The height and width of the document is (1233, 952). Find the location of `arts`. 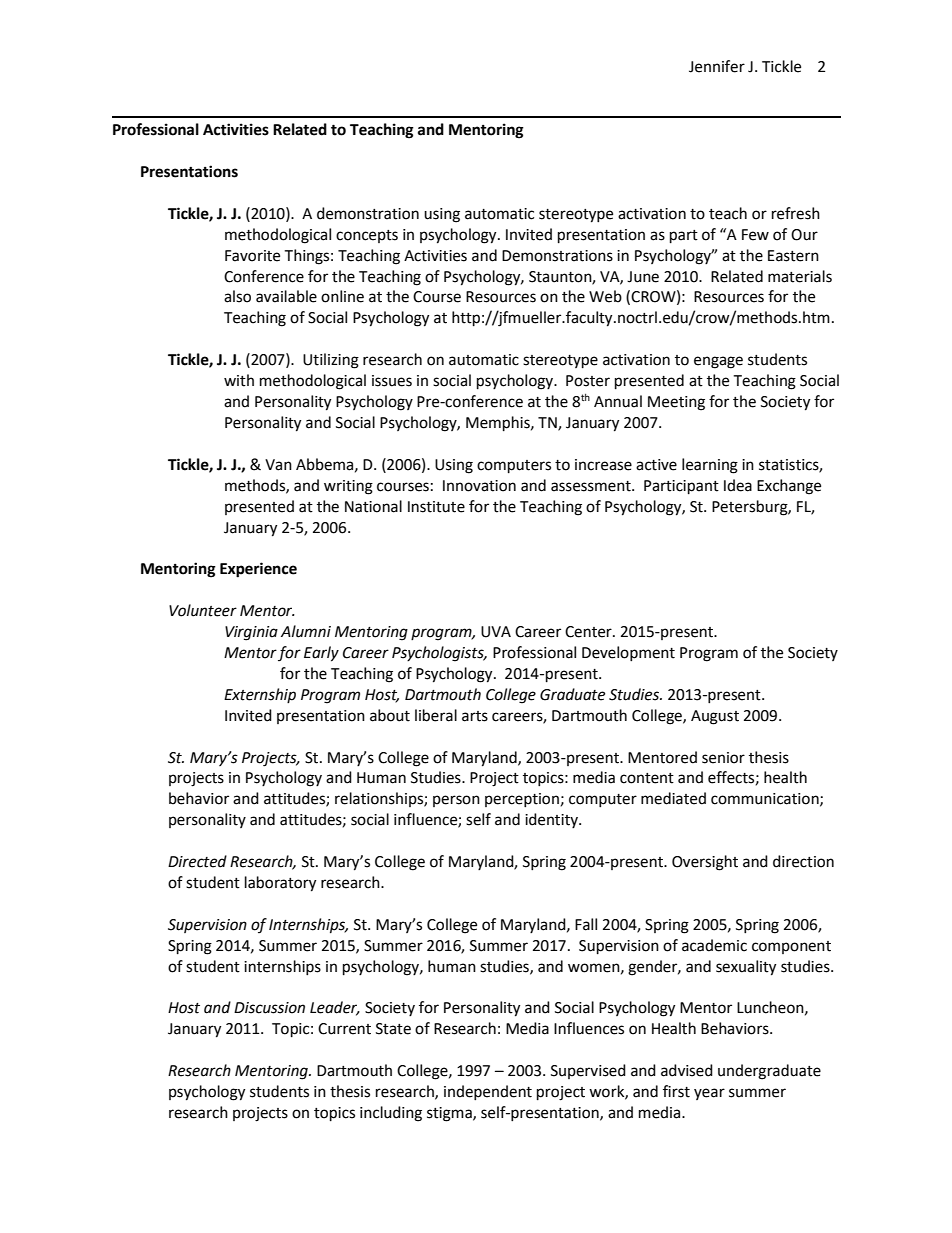

arts is located at coordinates (475, 716).
